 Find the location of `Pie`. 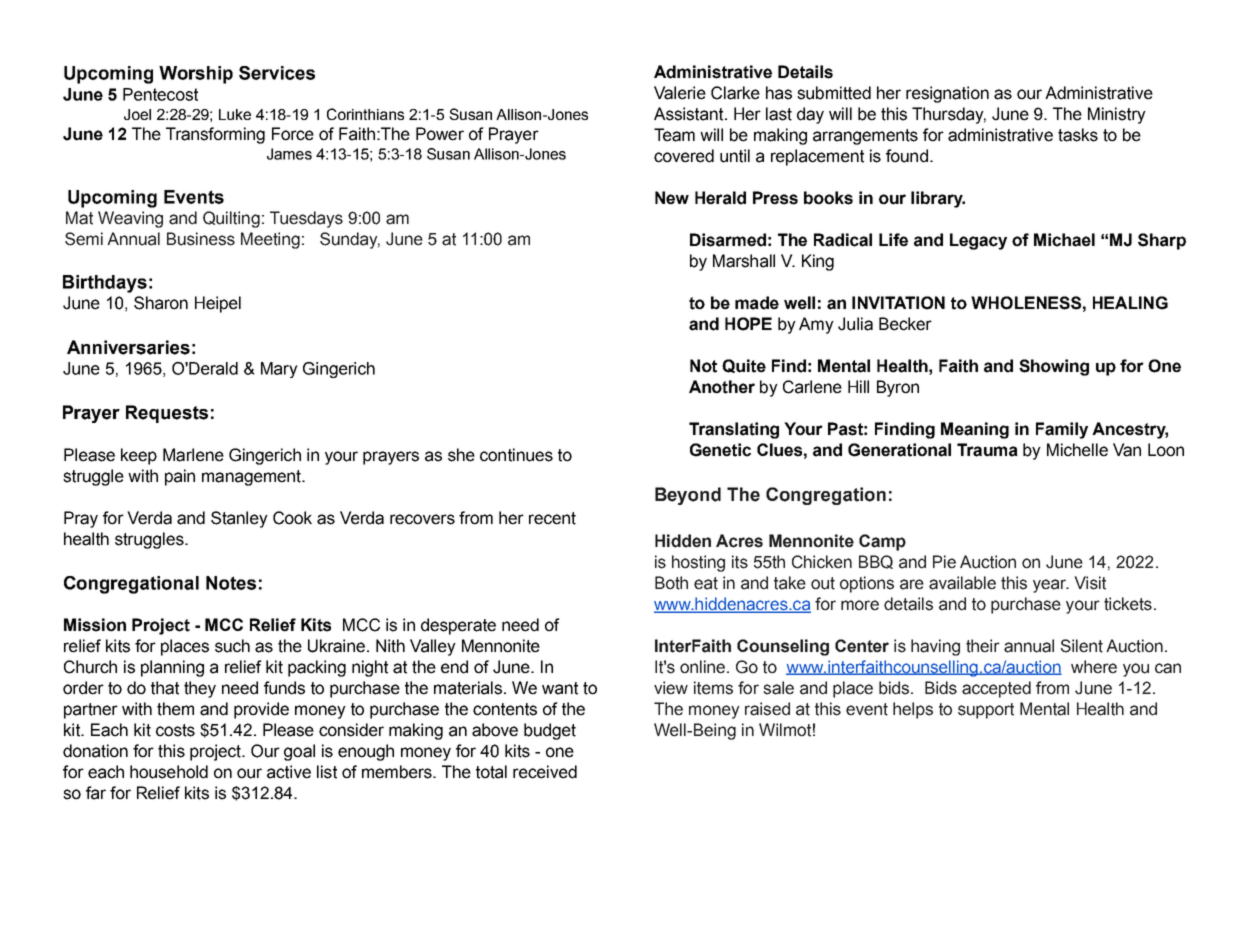

Pie is located at coordinates (944, 562).
